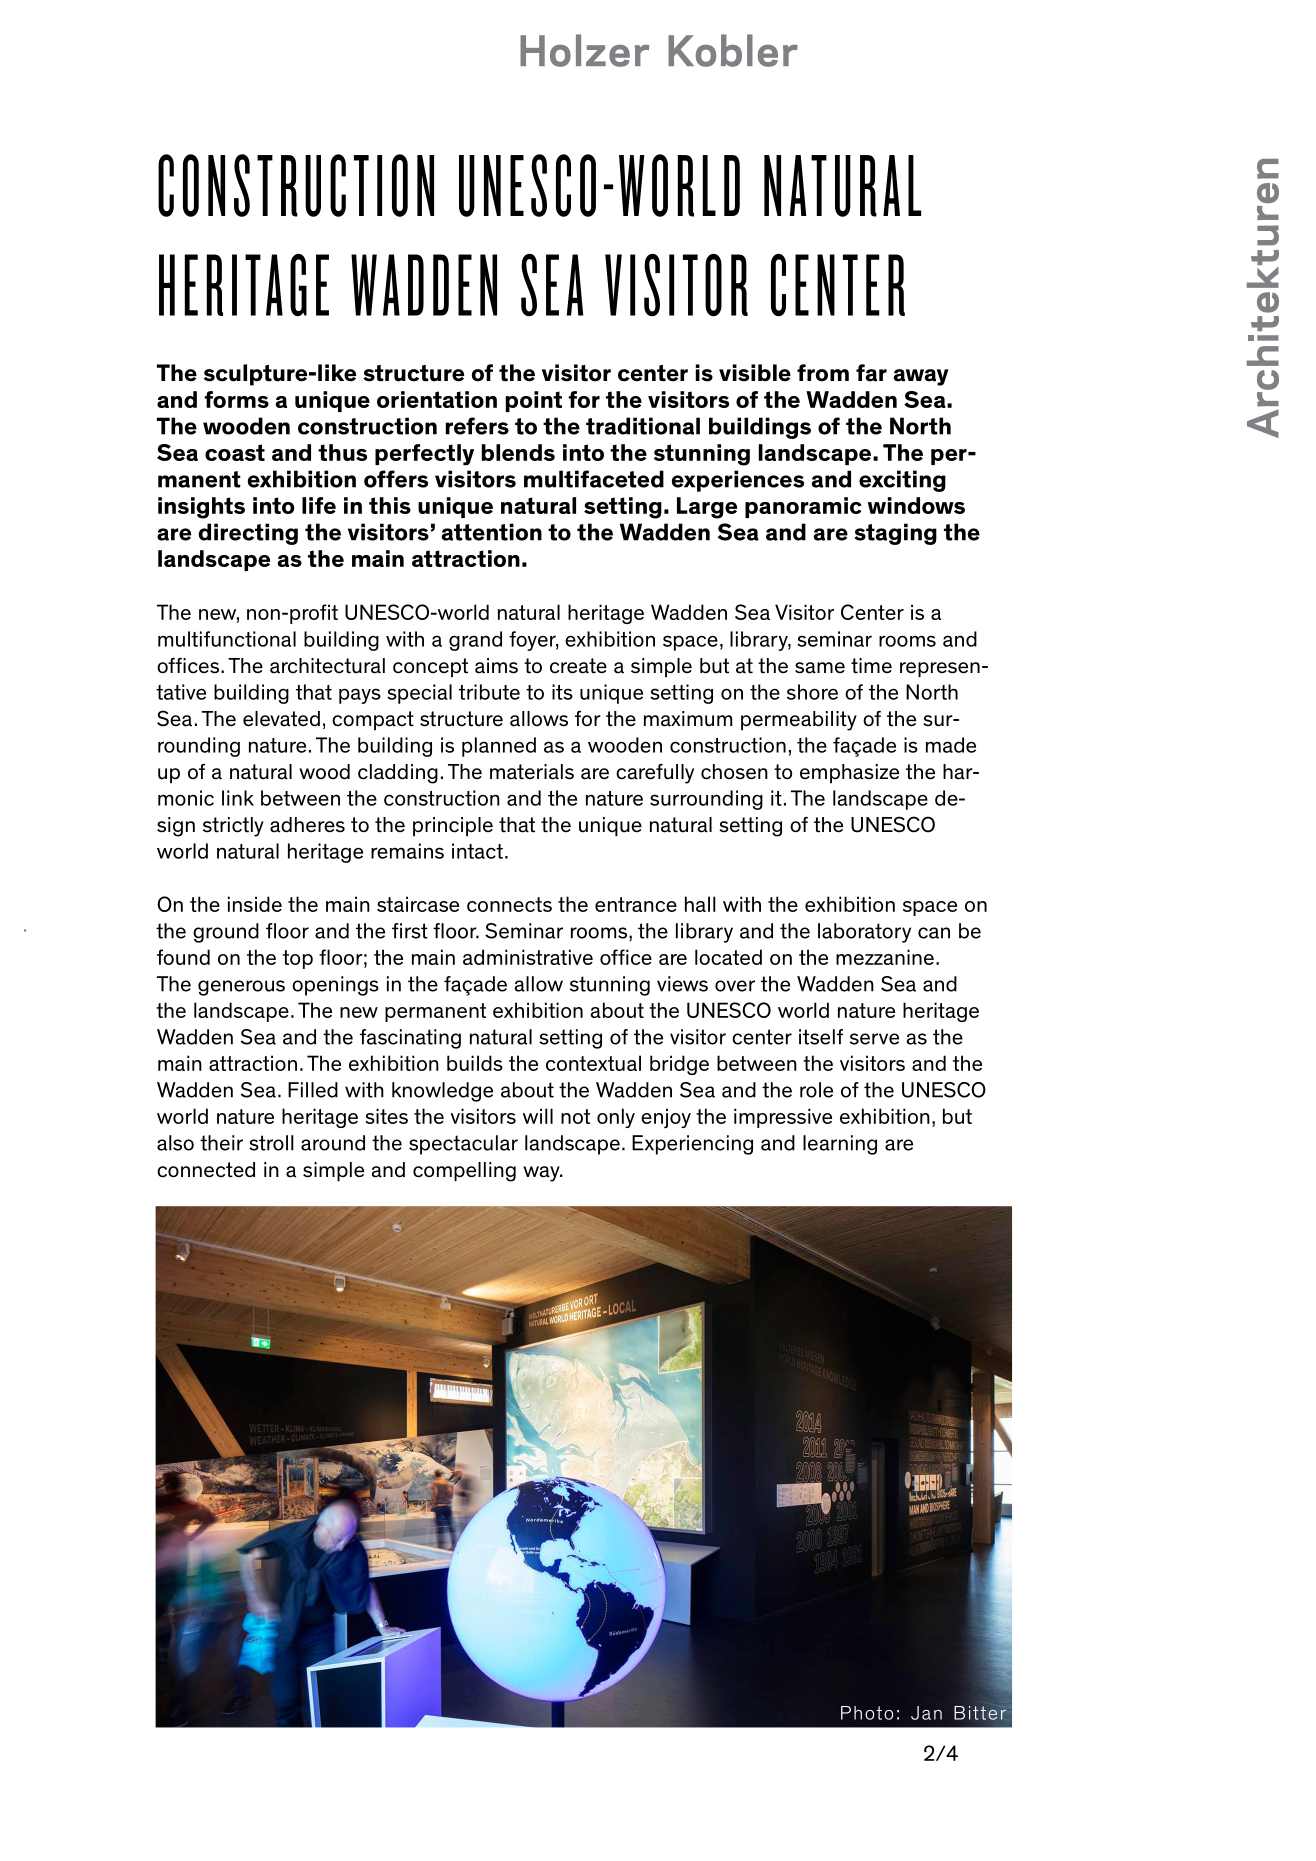  I want to click on far, so click(871, 373).
